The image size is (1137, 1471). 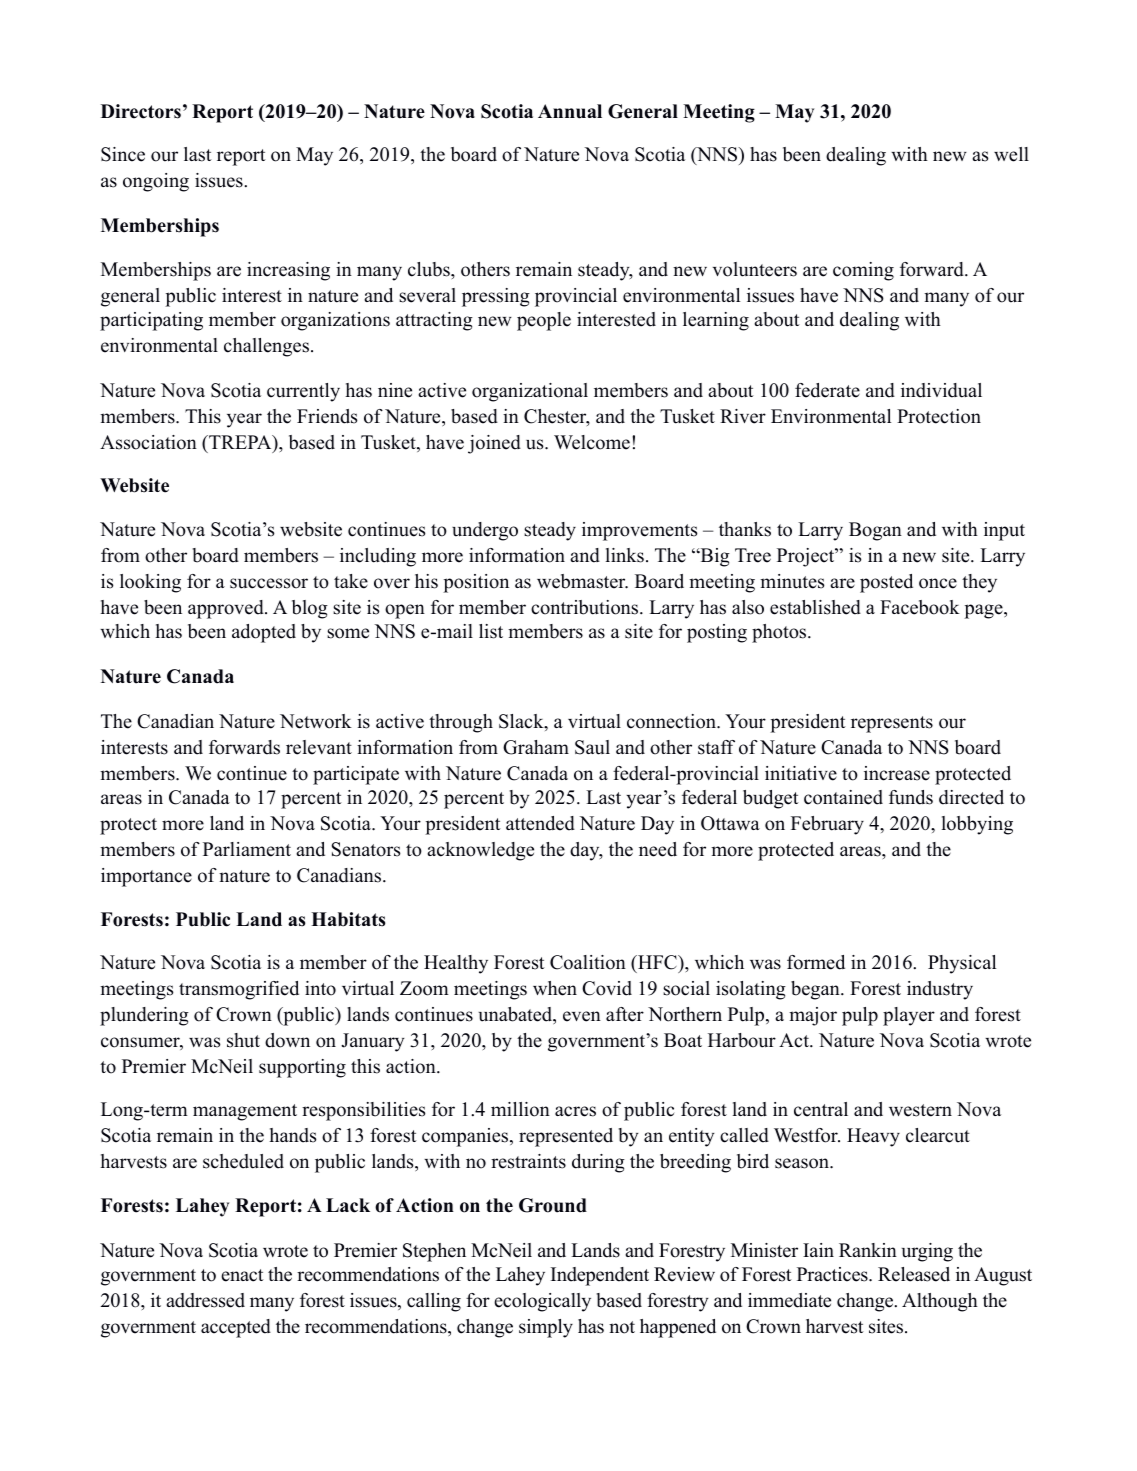 What do you see at coordinates (316, 721) in the screenshot?
I see `Network` at bounding box center [316, 721].
